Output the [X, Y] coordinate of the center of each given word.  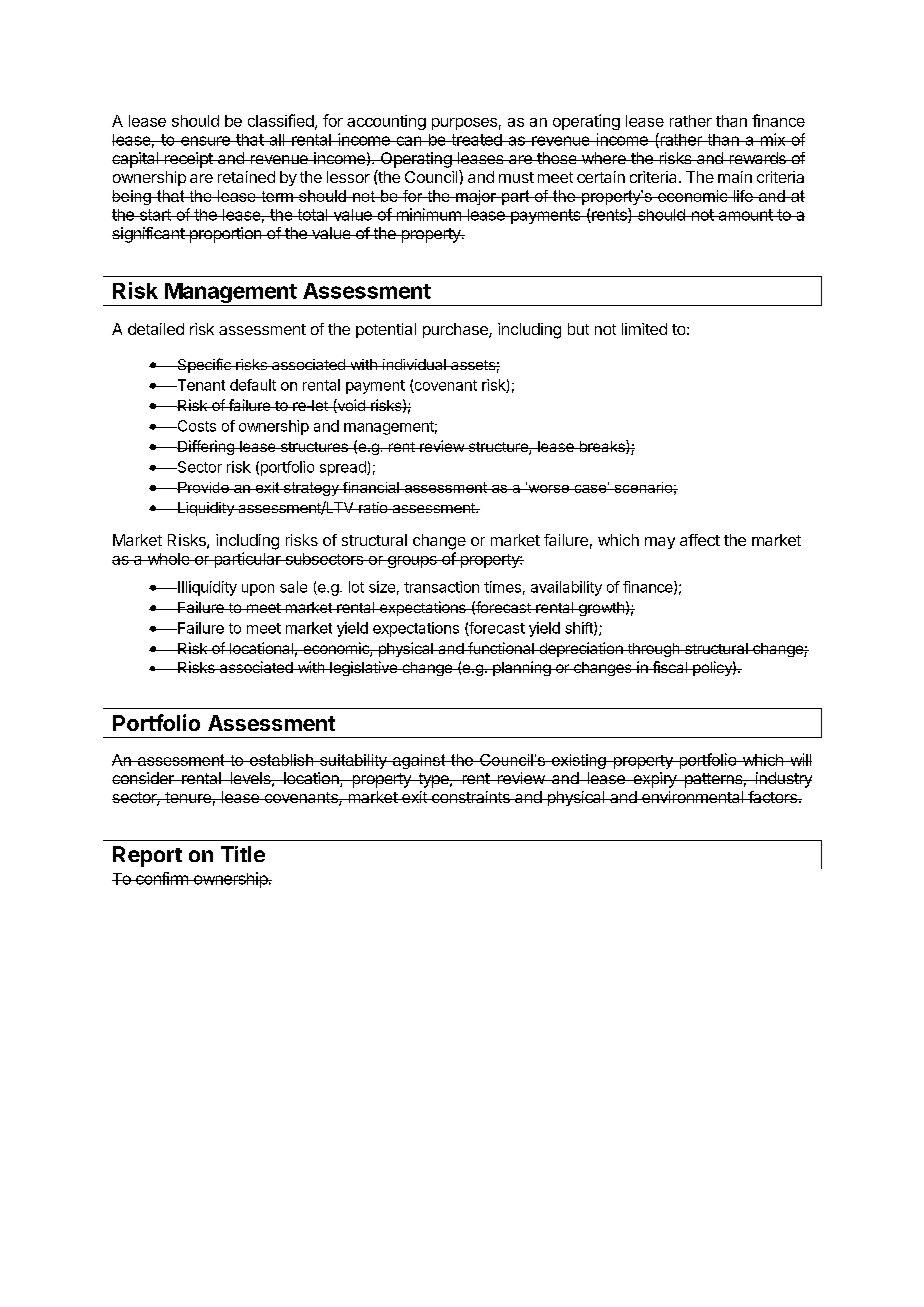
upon [258, 590]
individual [414, 364]
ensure [205, 141]
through [653, 650]
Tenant [200, 385]
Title [243, 854]
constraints [471, 797]
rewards [757, 158]
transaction [441, 587]
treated [476, 140]
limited [644, 329]
